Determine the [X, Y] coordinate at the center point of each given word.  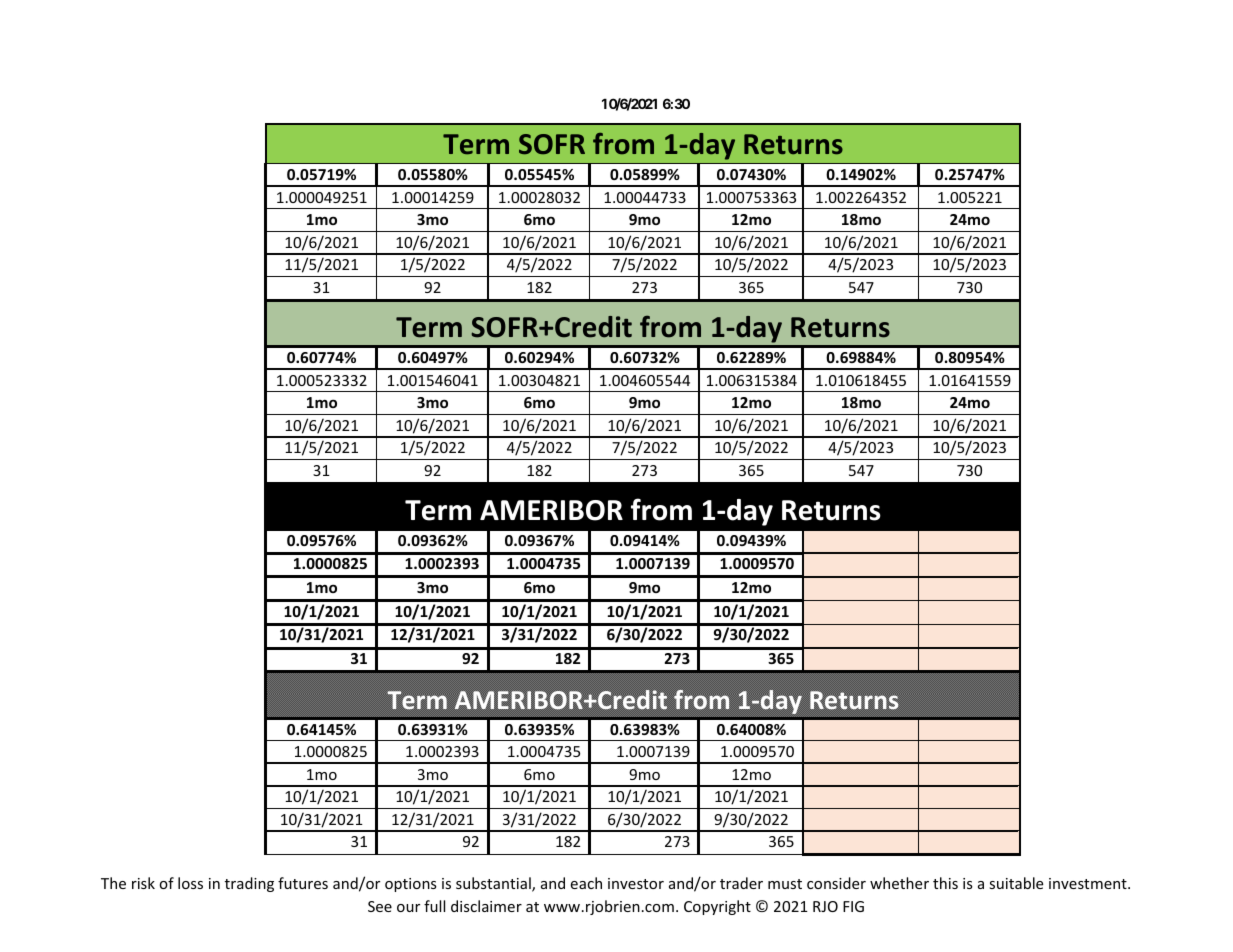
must [785, 884]
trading [249, 884]
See [380, 906]
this [945, 883]
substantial [494, 884]
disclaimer [486, 906]
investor [636, 883]
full [434, 906]
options [411, 885]
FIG [853, 906]
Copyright [717, 907]
